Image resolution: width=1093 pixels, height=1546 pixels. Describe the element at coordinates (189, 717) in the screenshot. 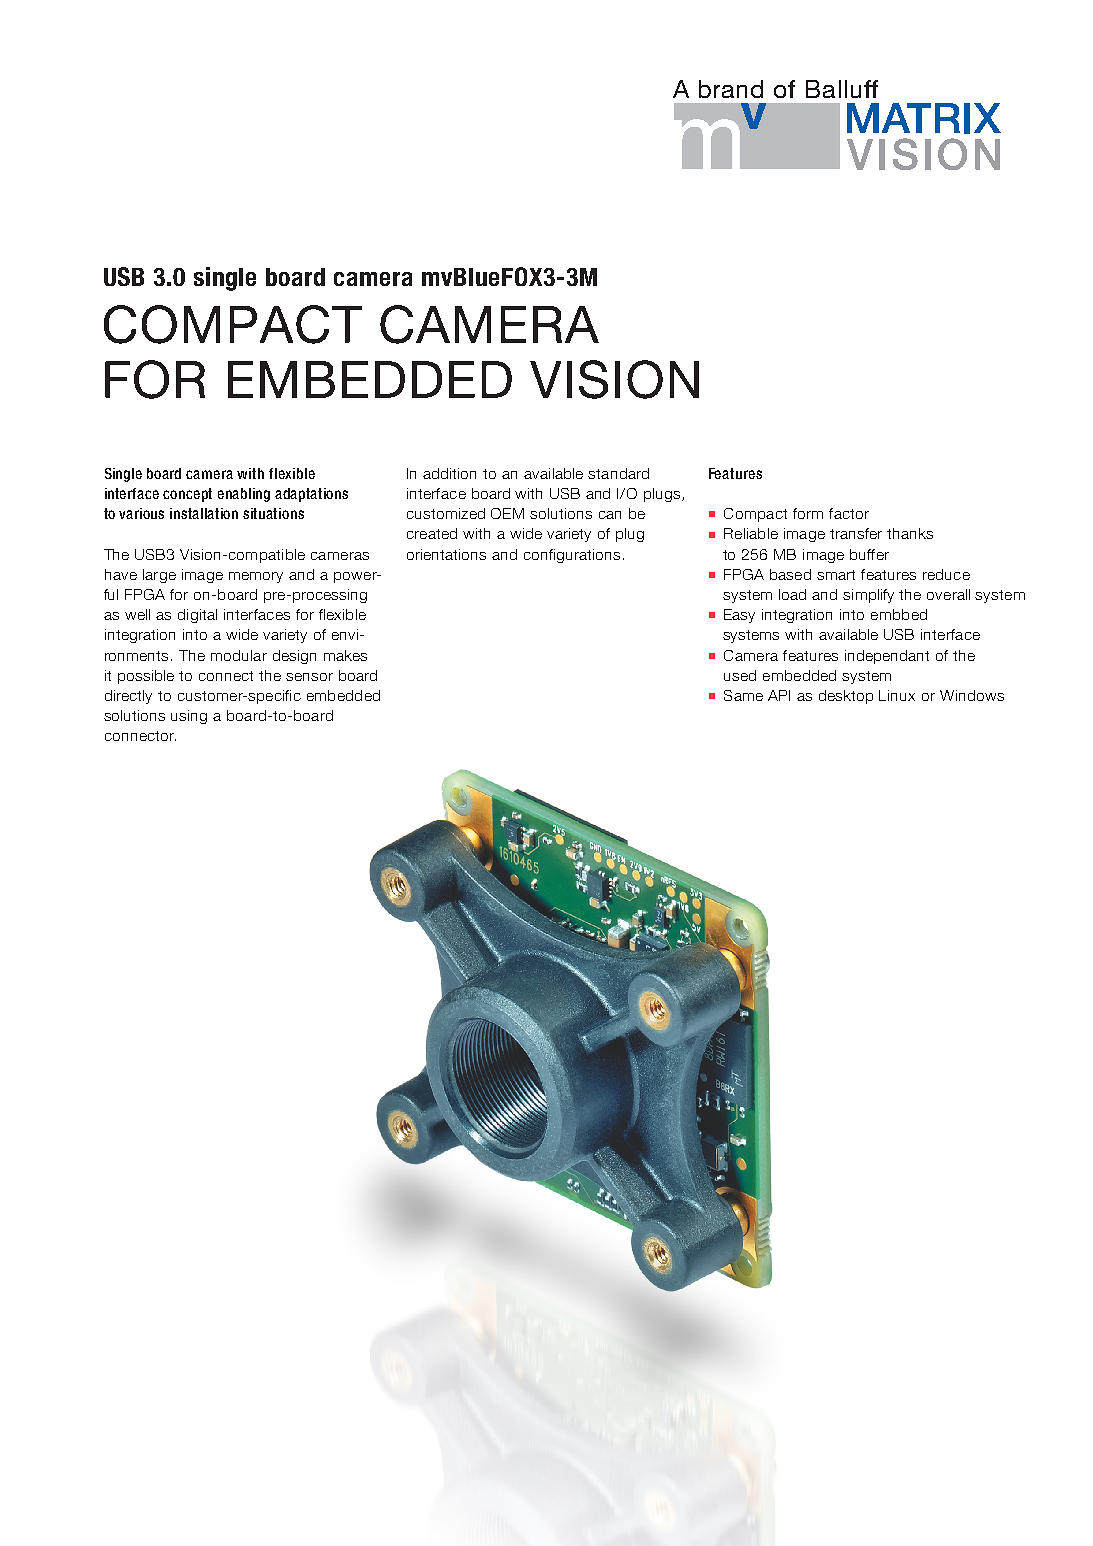

I see `using` at that location.
